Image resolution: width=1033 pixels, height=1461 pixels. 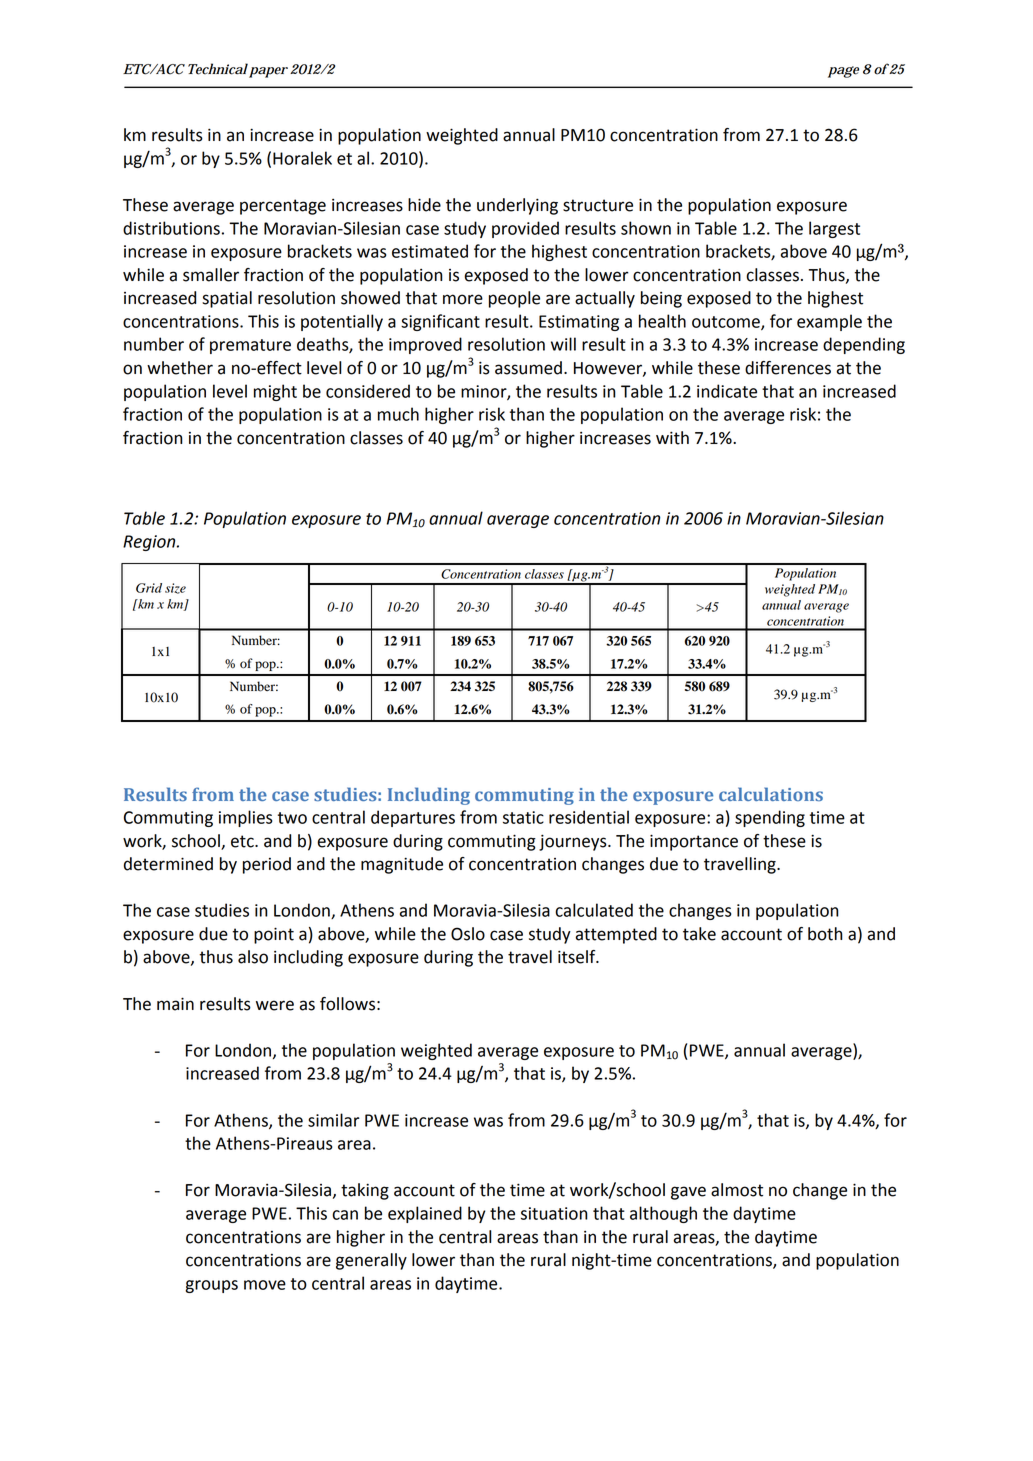 I want to click on groups, so click(x=211, y=1286).
